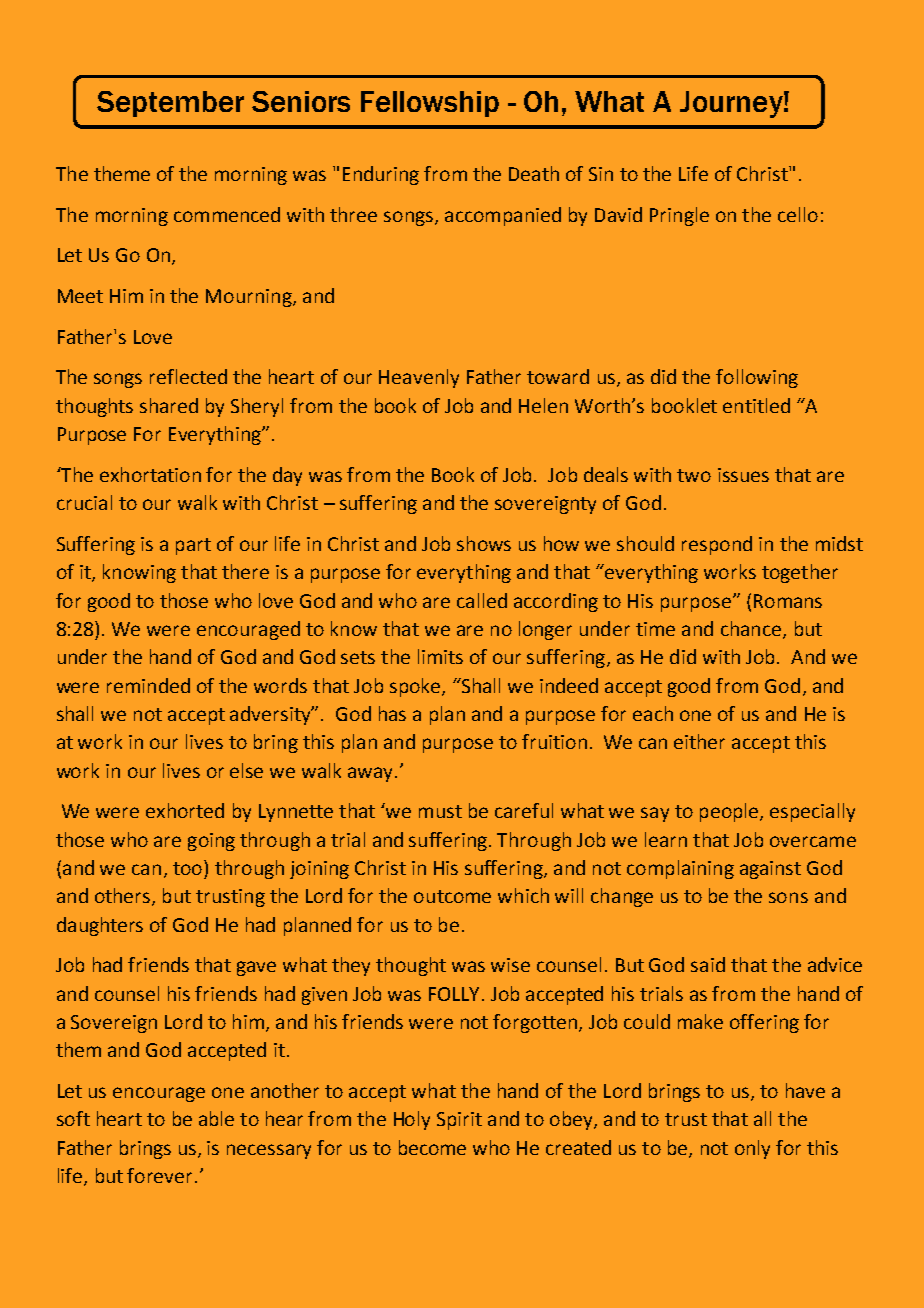  What do you see at coordinates (170, 104) in the screenshot?
I see `September` at bounding box center [170, 104].
